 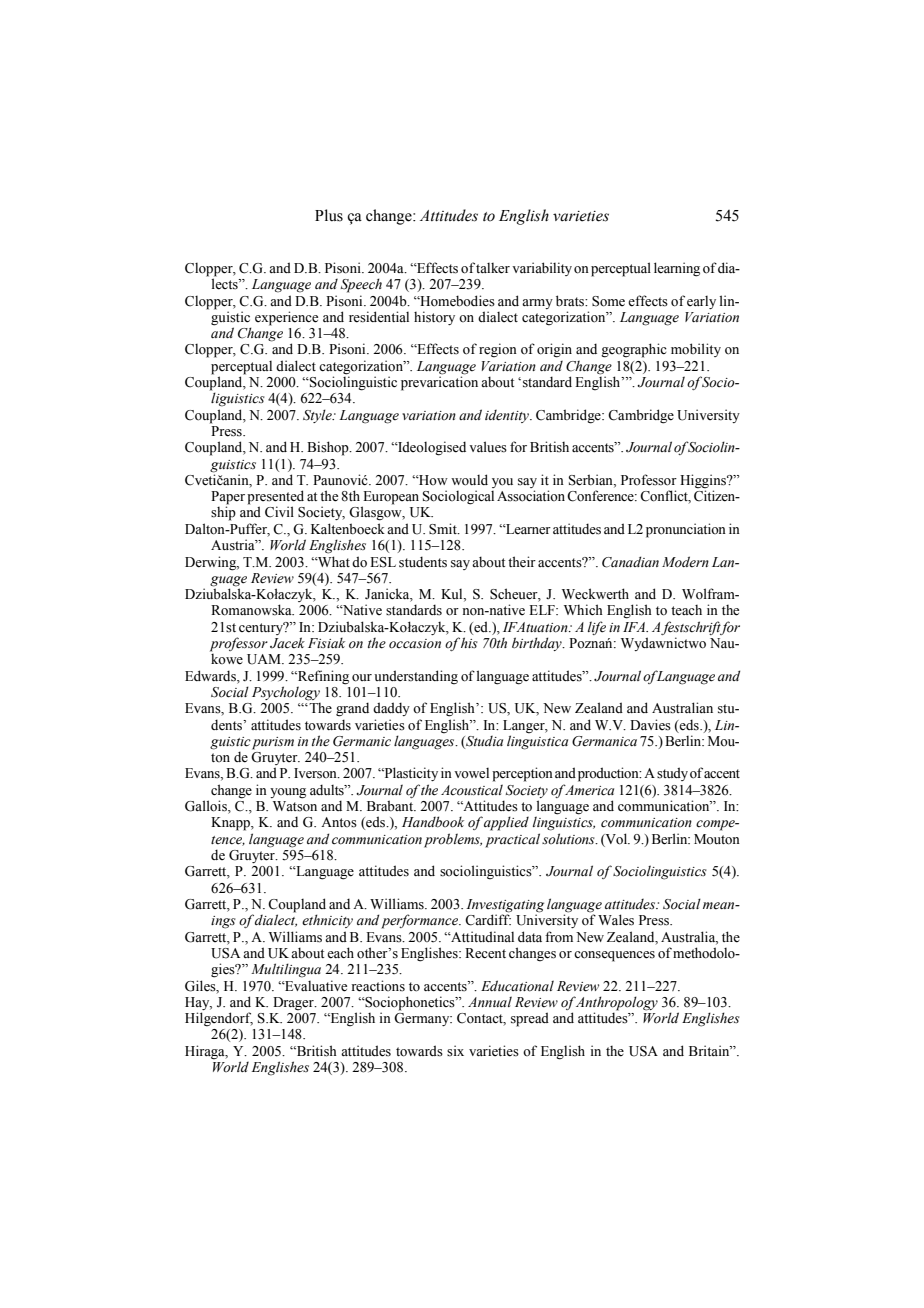 What do you see at coordinates (493, 268) in the page?
I see `talker` at bounding box center [493, 268].
